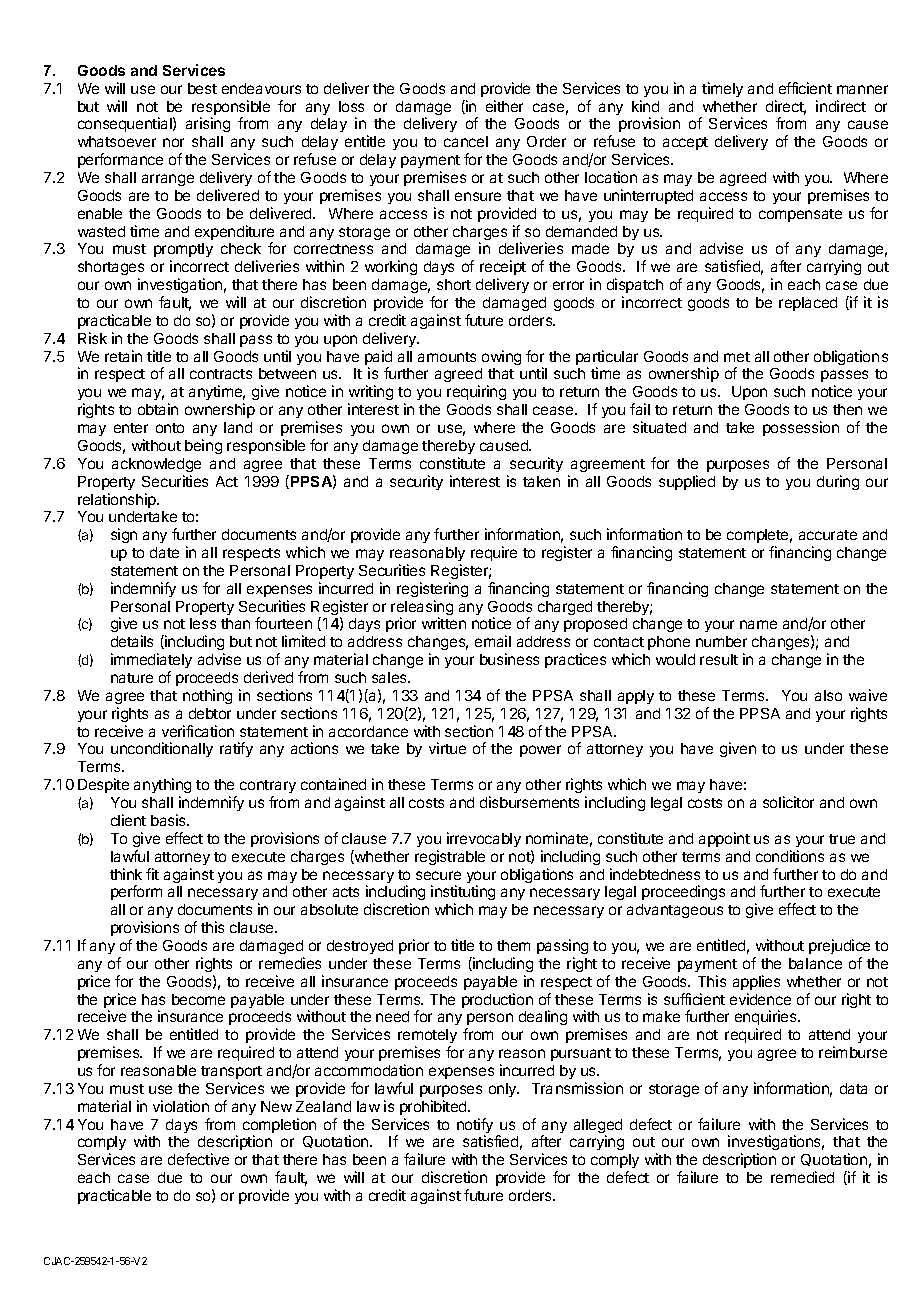 Image resolution: width=924 pixels, height=1307 pixels. Describe the element at coordinates (203, 623) in the image. I see `less` at that location.
